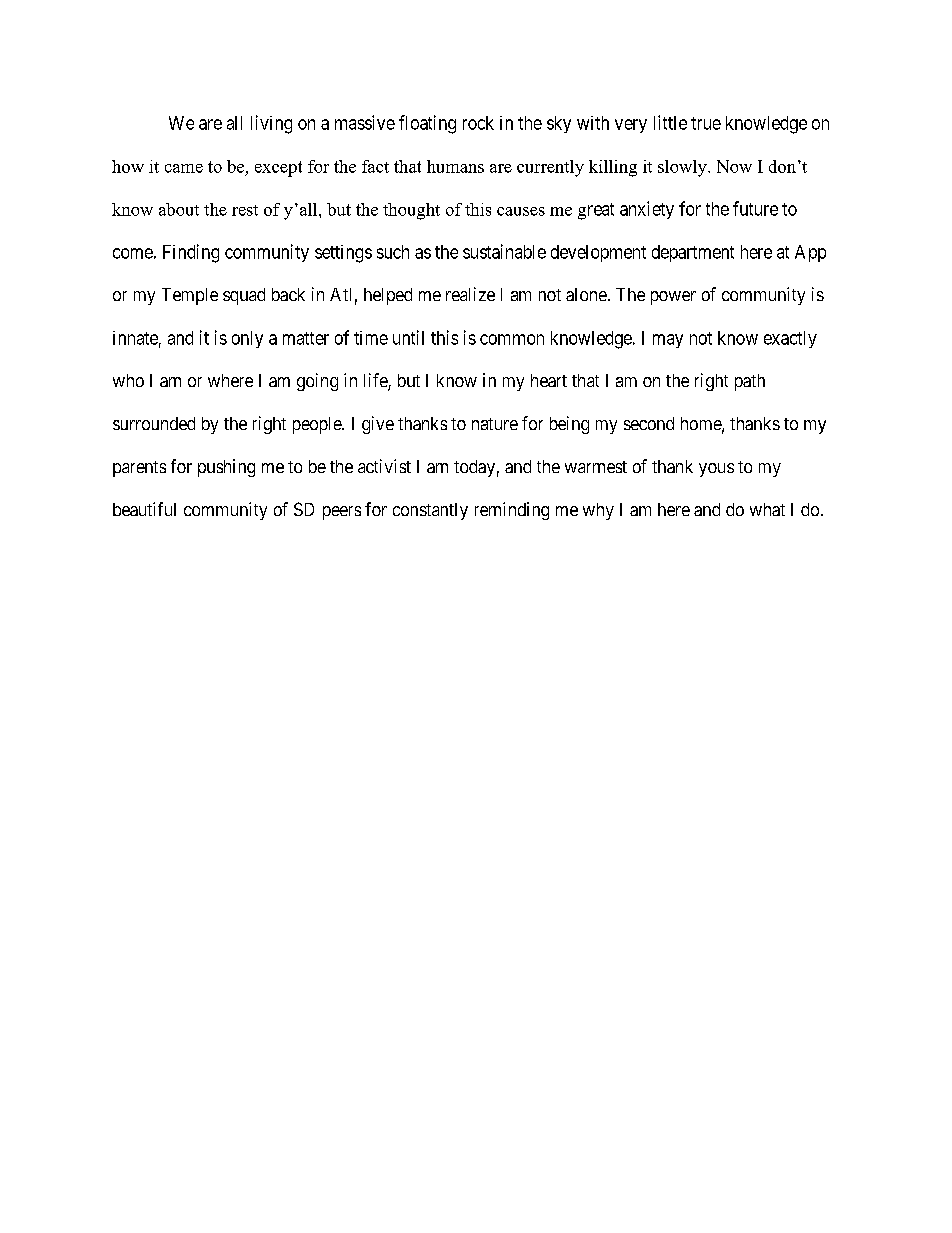 The height and width of the screenshot is (1233, 952). What do you see at coordinates (755, 208) in the screenshot?
I see `future` at bounding box center [755, 208].
